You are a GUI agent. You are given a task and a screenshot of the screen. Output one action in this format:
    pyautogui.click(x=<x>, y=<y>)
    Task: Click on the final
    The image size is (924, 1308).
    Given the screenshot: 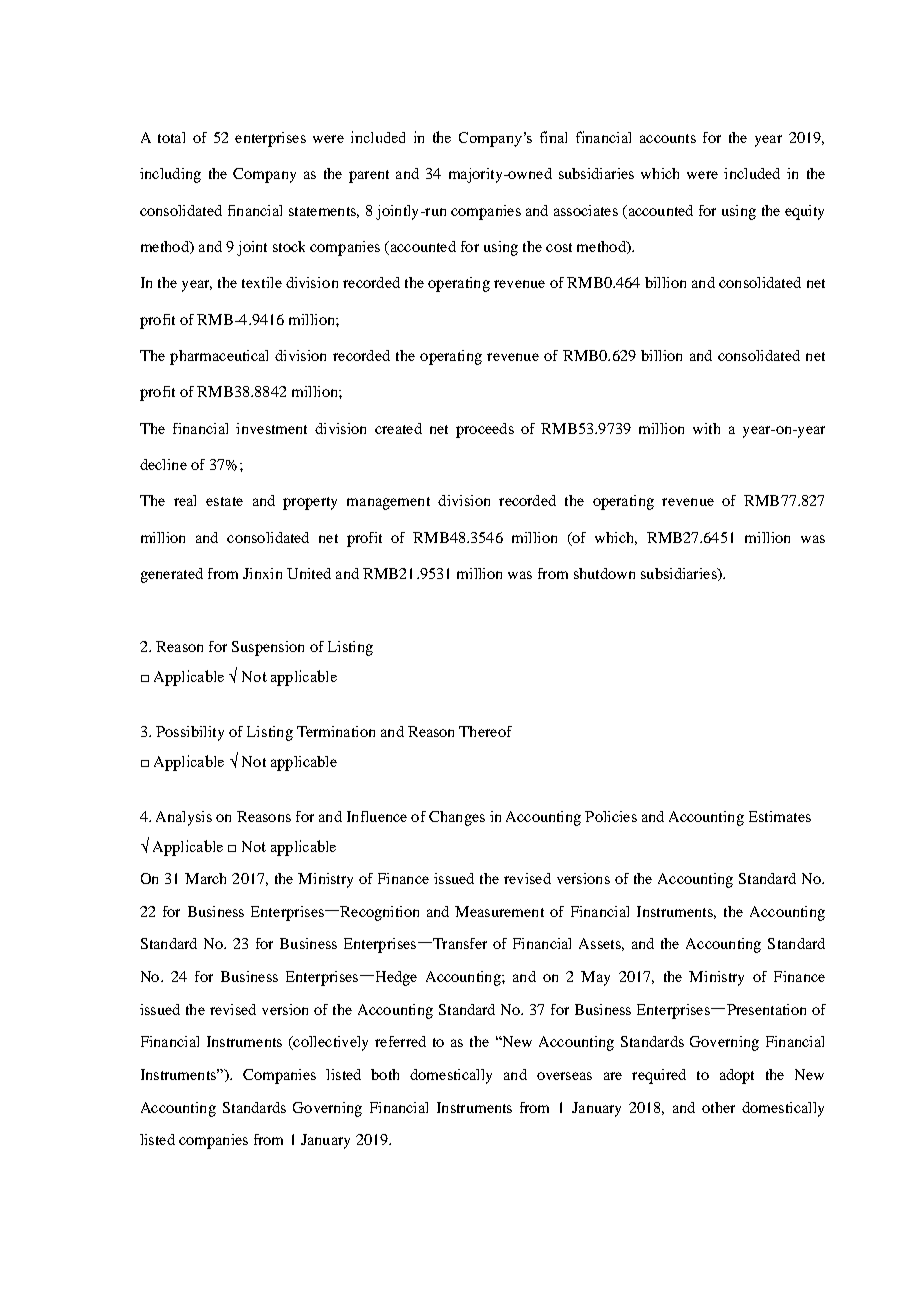 What is the action you would take?
    pyautogui.click(x=553, y=137)
